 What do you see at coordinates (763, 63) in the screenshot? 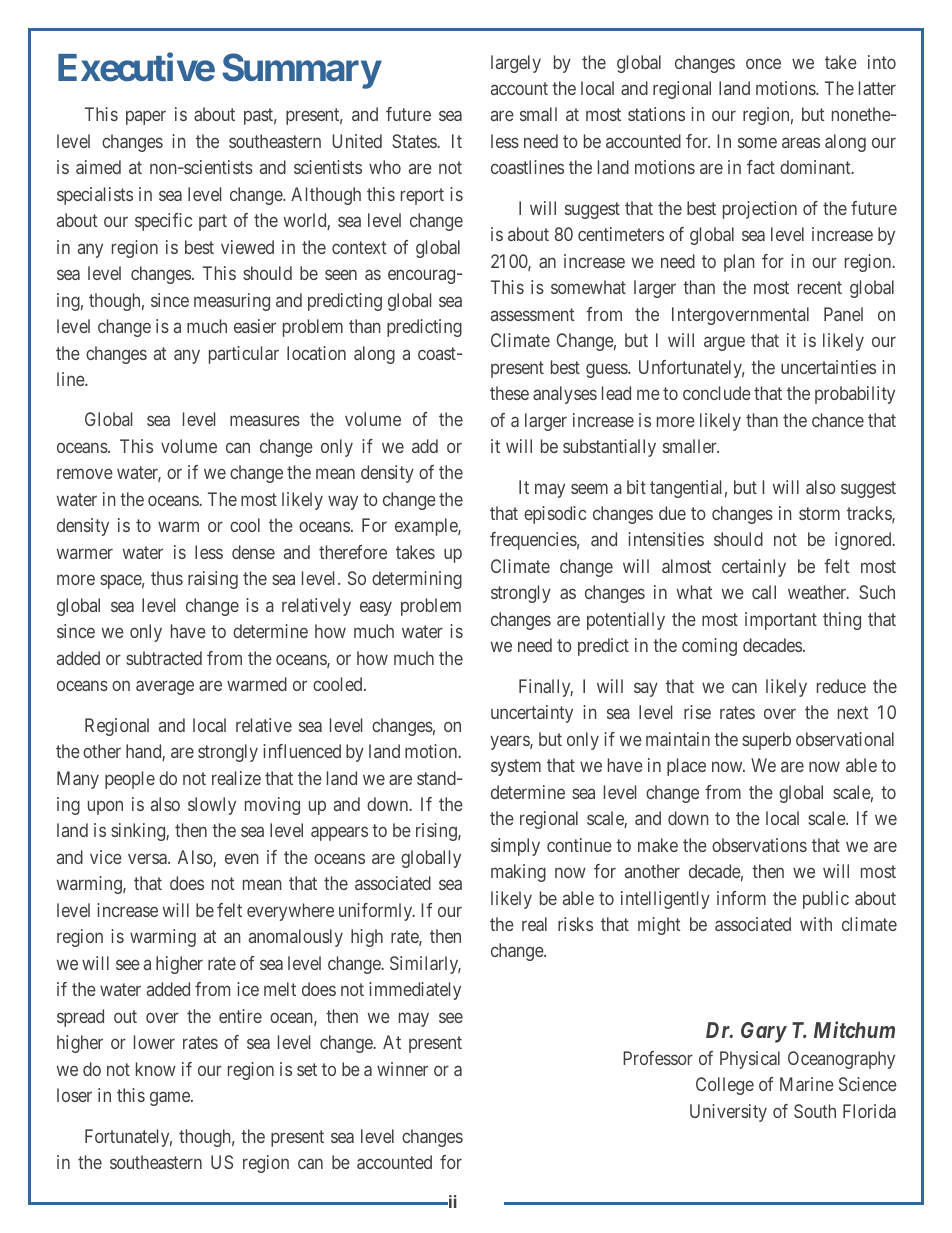
I see `once` at bounding box center [763, 63].
